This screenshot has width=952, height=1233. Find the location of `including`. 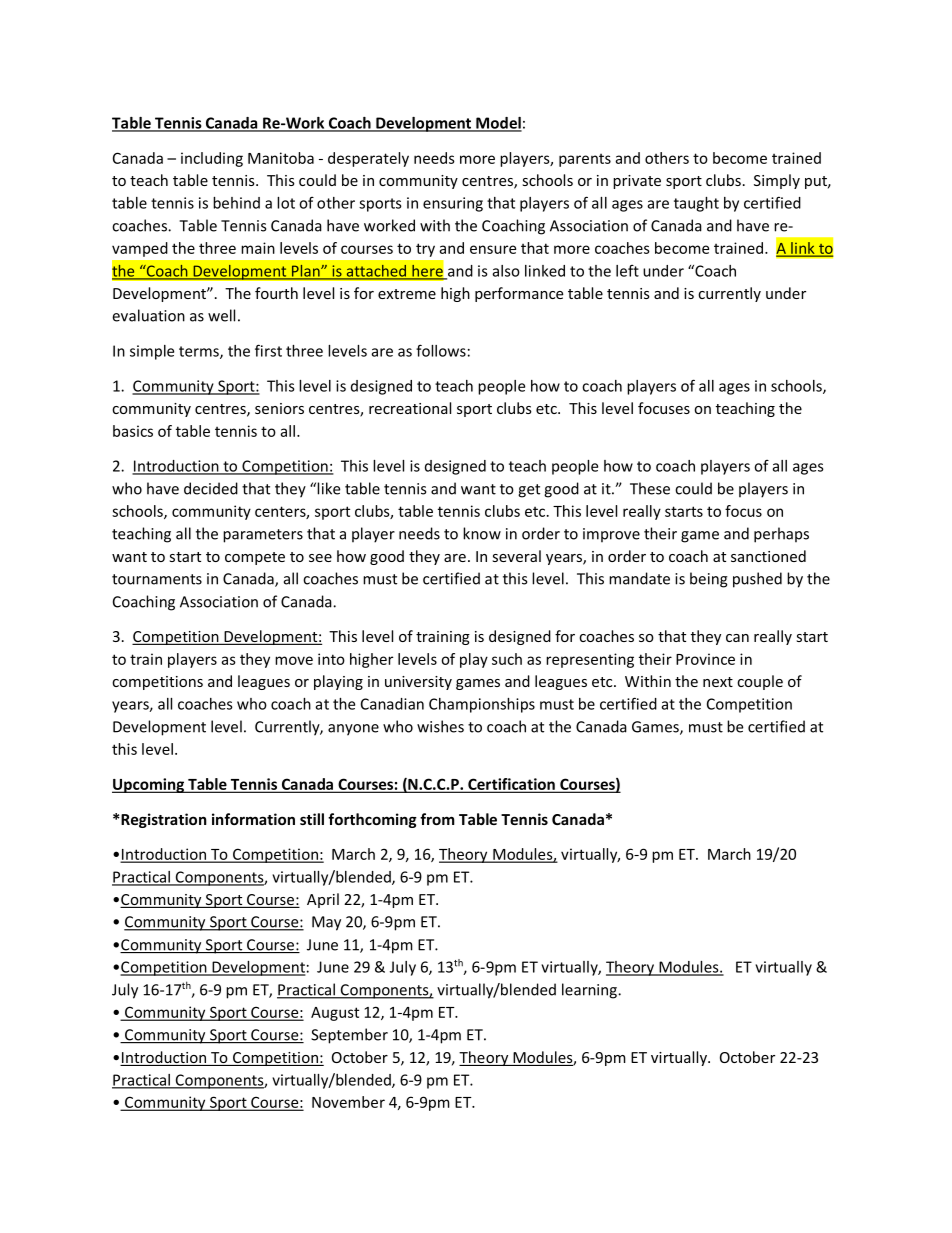

including is located at coordinates (212, 159).
